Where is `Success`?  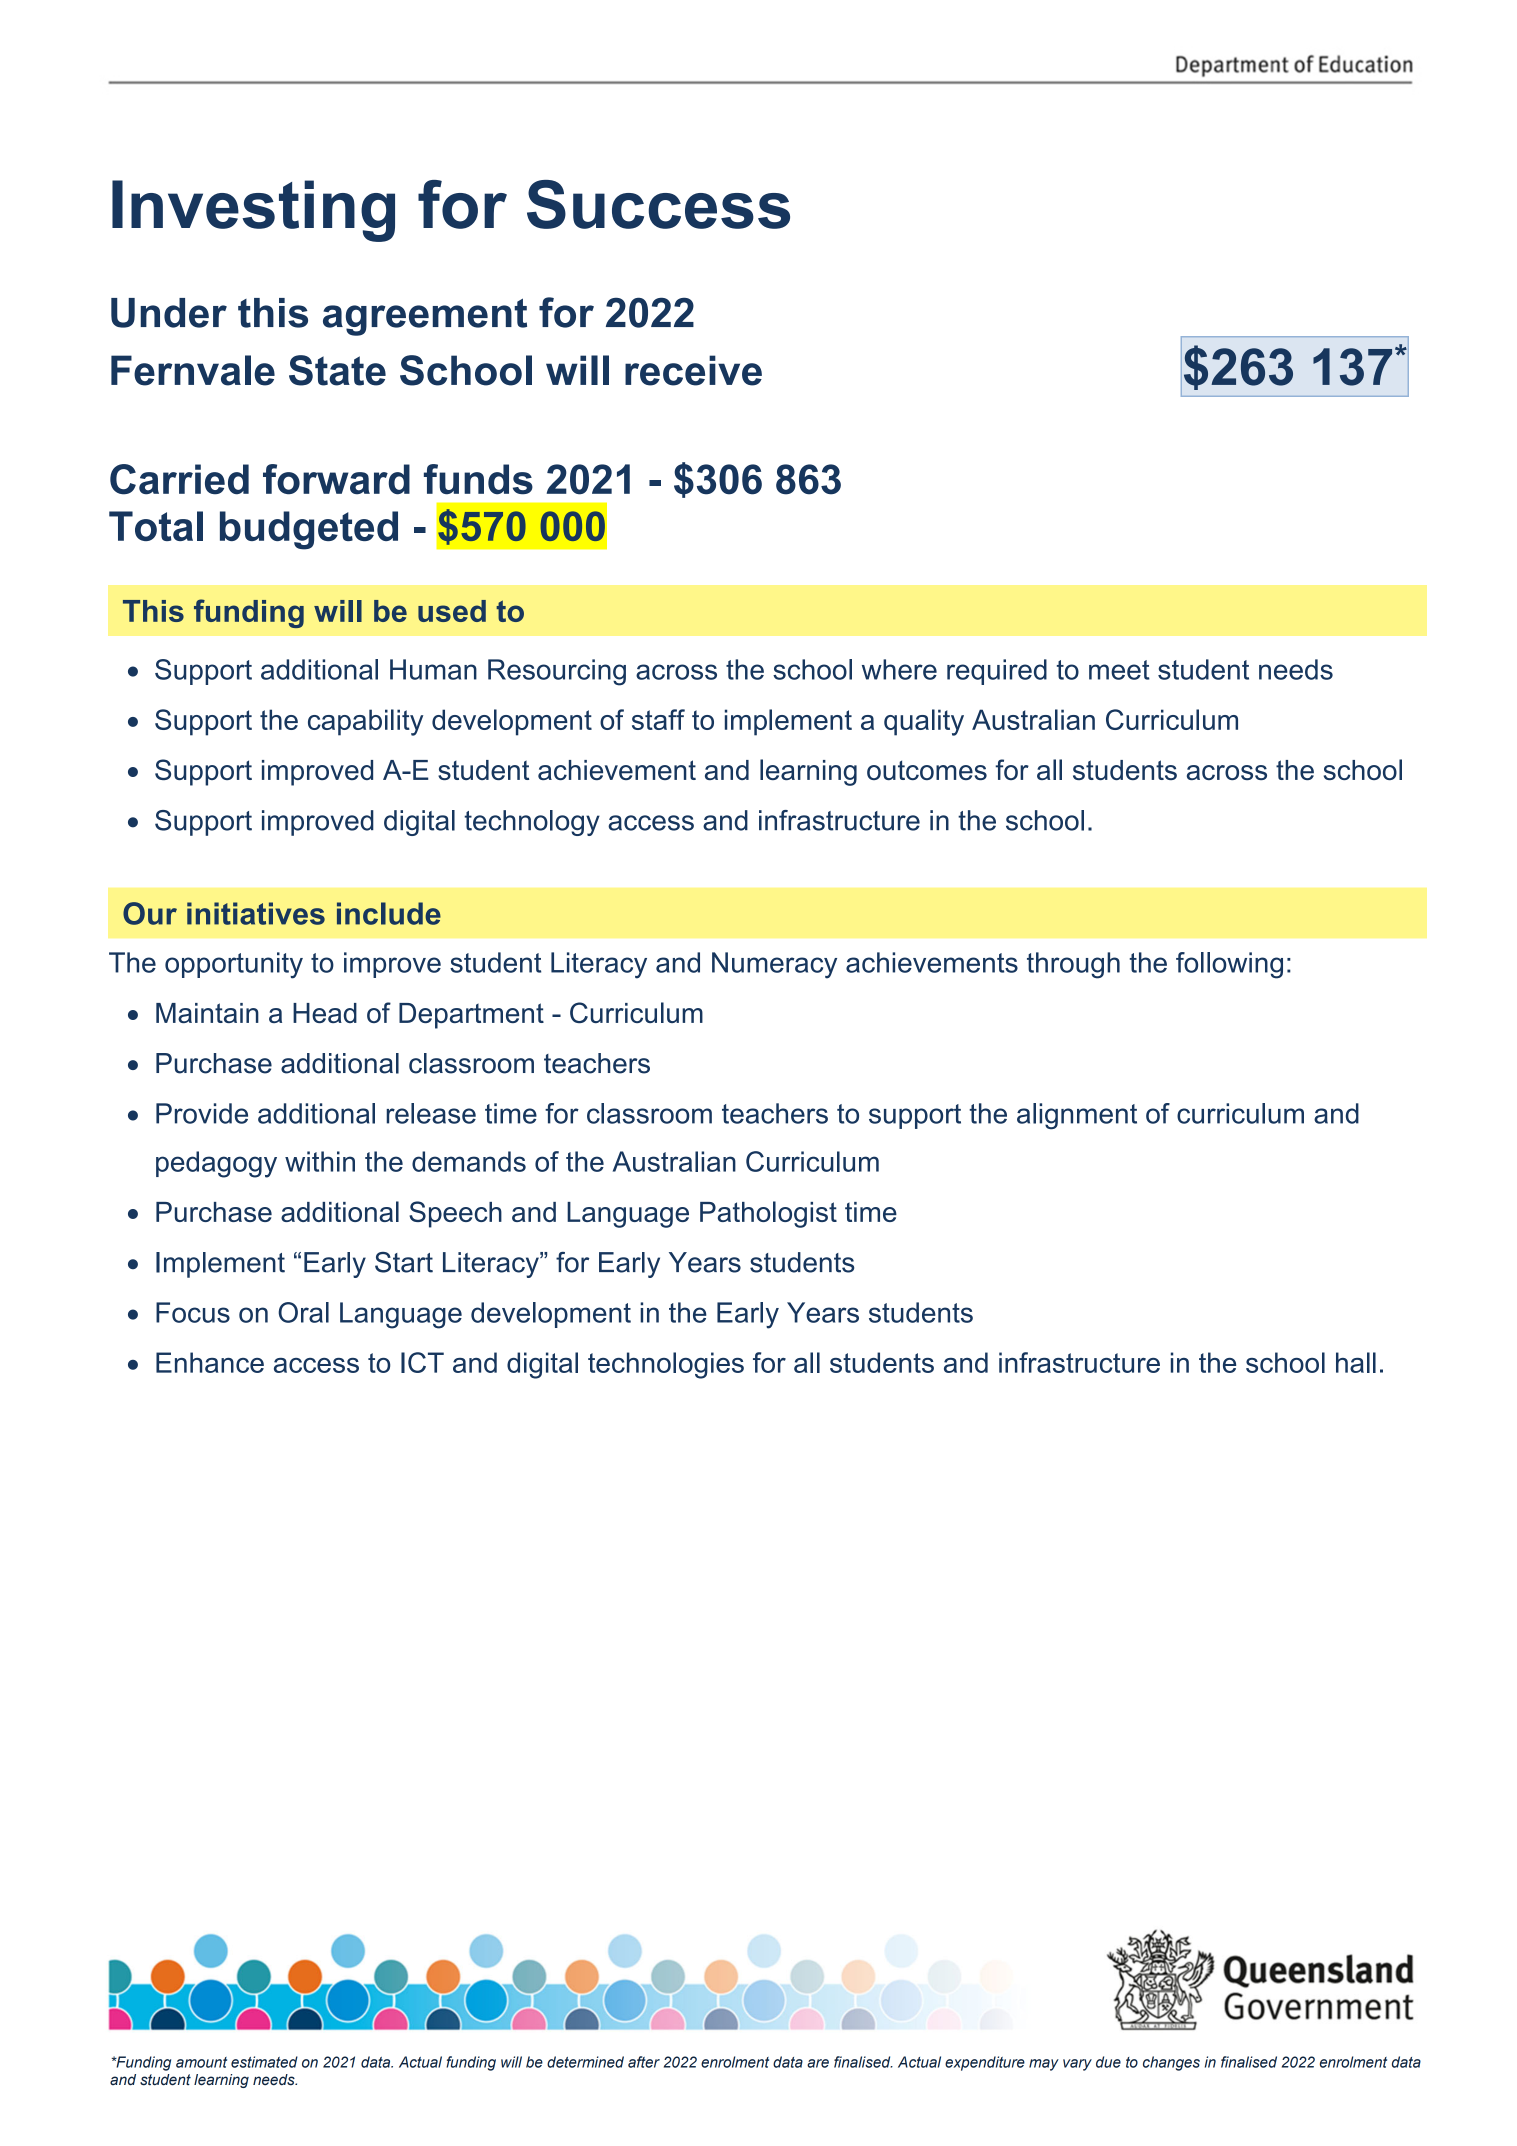 Success is located at coordinates (658, 204).
